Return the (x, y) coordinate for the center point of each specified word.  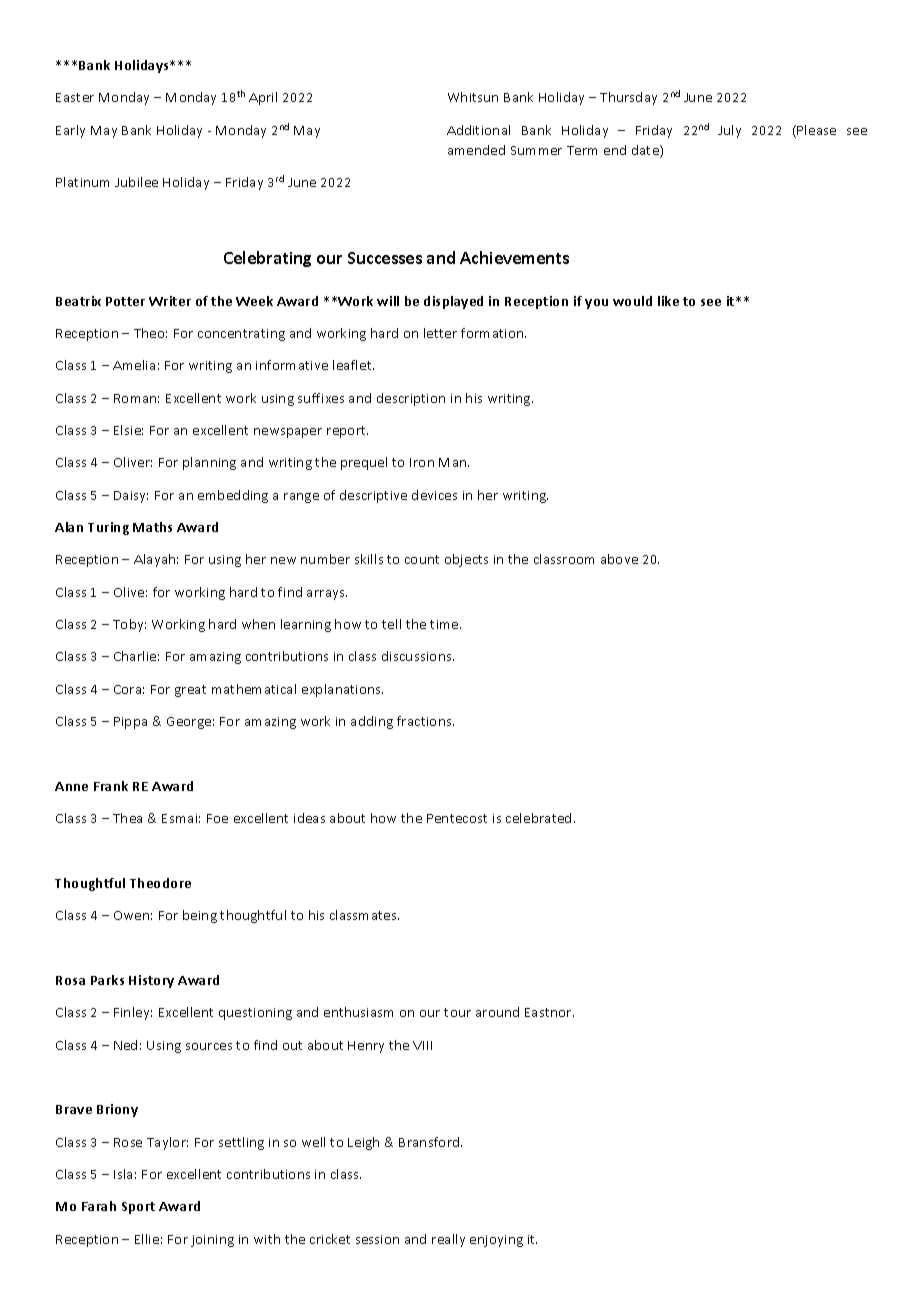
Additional (478, 130)
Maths (152, 527)
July (729, 131)
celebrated (538, 818)
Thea (127, 818)
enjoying (496, 1241)
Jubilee (136, 182)
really (448, 1240)
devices (434, 495)
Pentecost (457, 818)
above (619, 559)
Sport (138, 1208)
